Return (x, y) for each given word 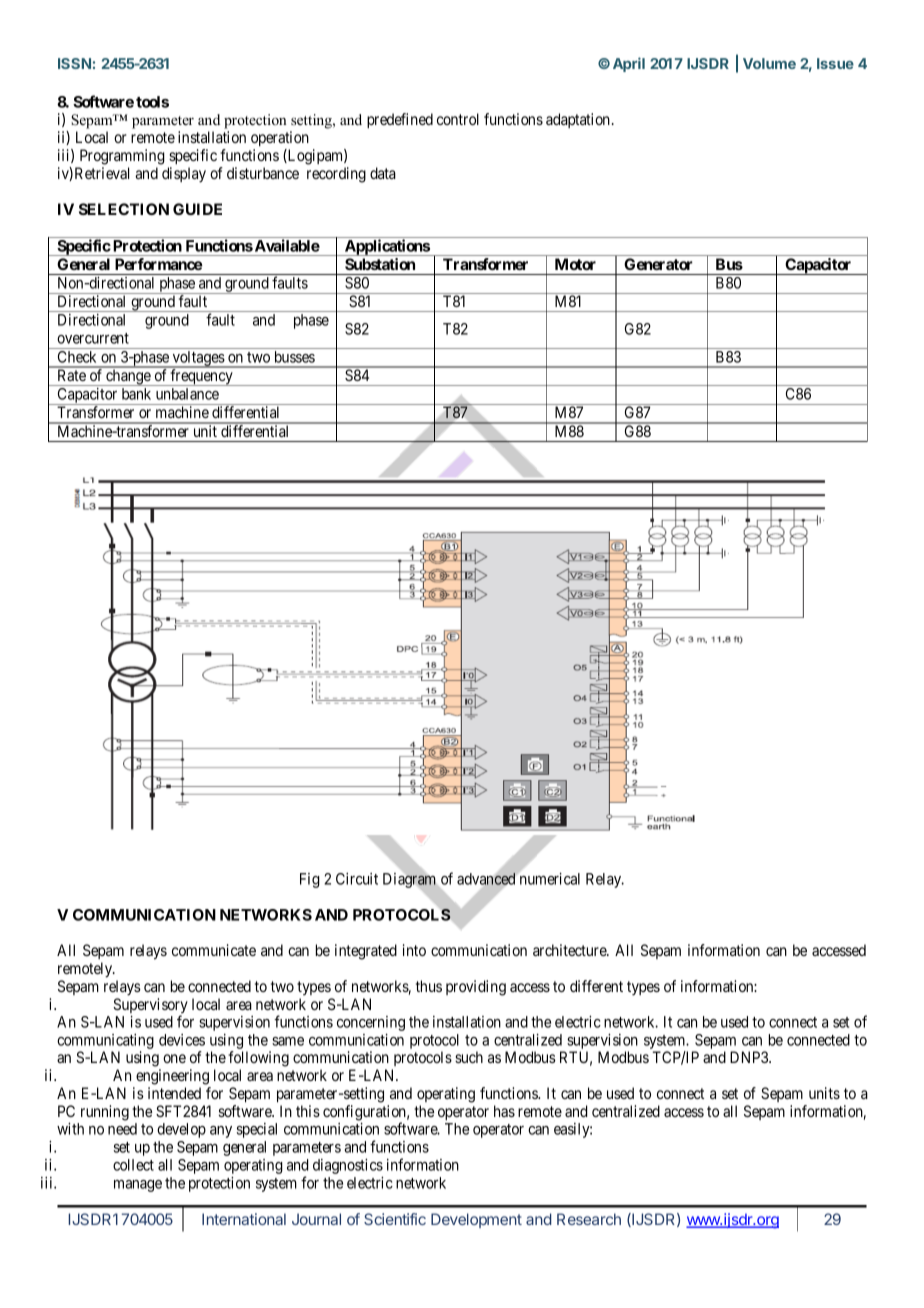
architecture (570, 950)
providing (476, 988)
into (414, 950)
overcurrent (93, 338)
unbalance (187, 394)
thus (429, 986)
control (458, 119)
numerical (548, 878)
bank (136, 394)
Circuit (357, 879)
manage (138, 1186)
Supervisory (150, 1007)
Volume (769, 63)
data (383, 173)
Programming (122, 157)
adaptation (578, 120)
